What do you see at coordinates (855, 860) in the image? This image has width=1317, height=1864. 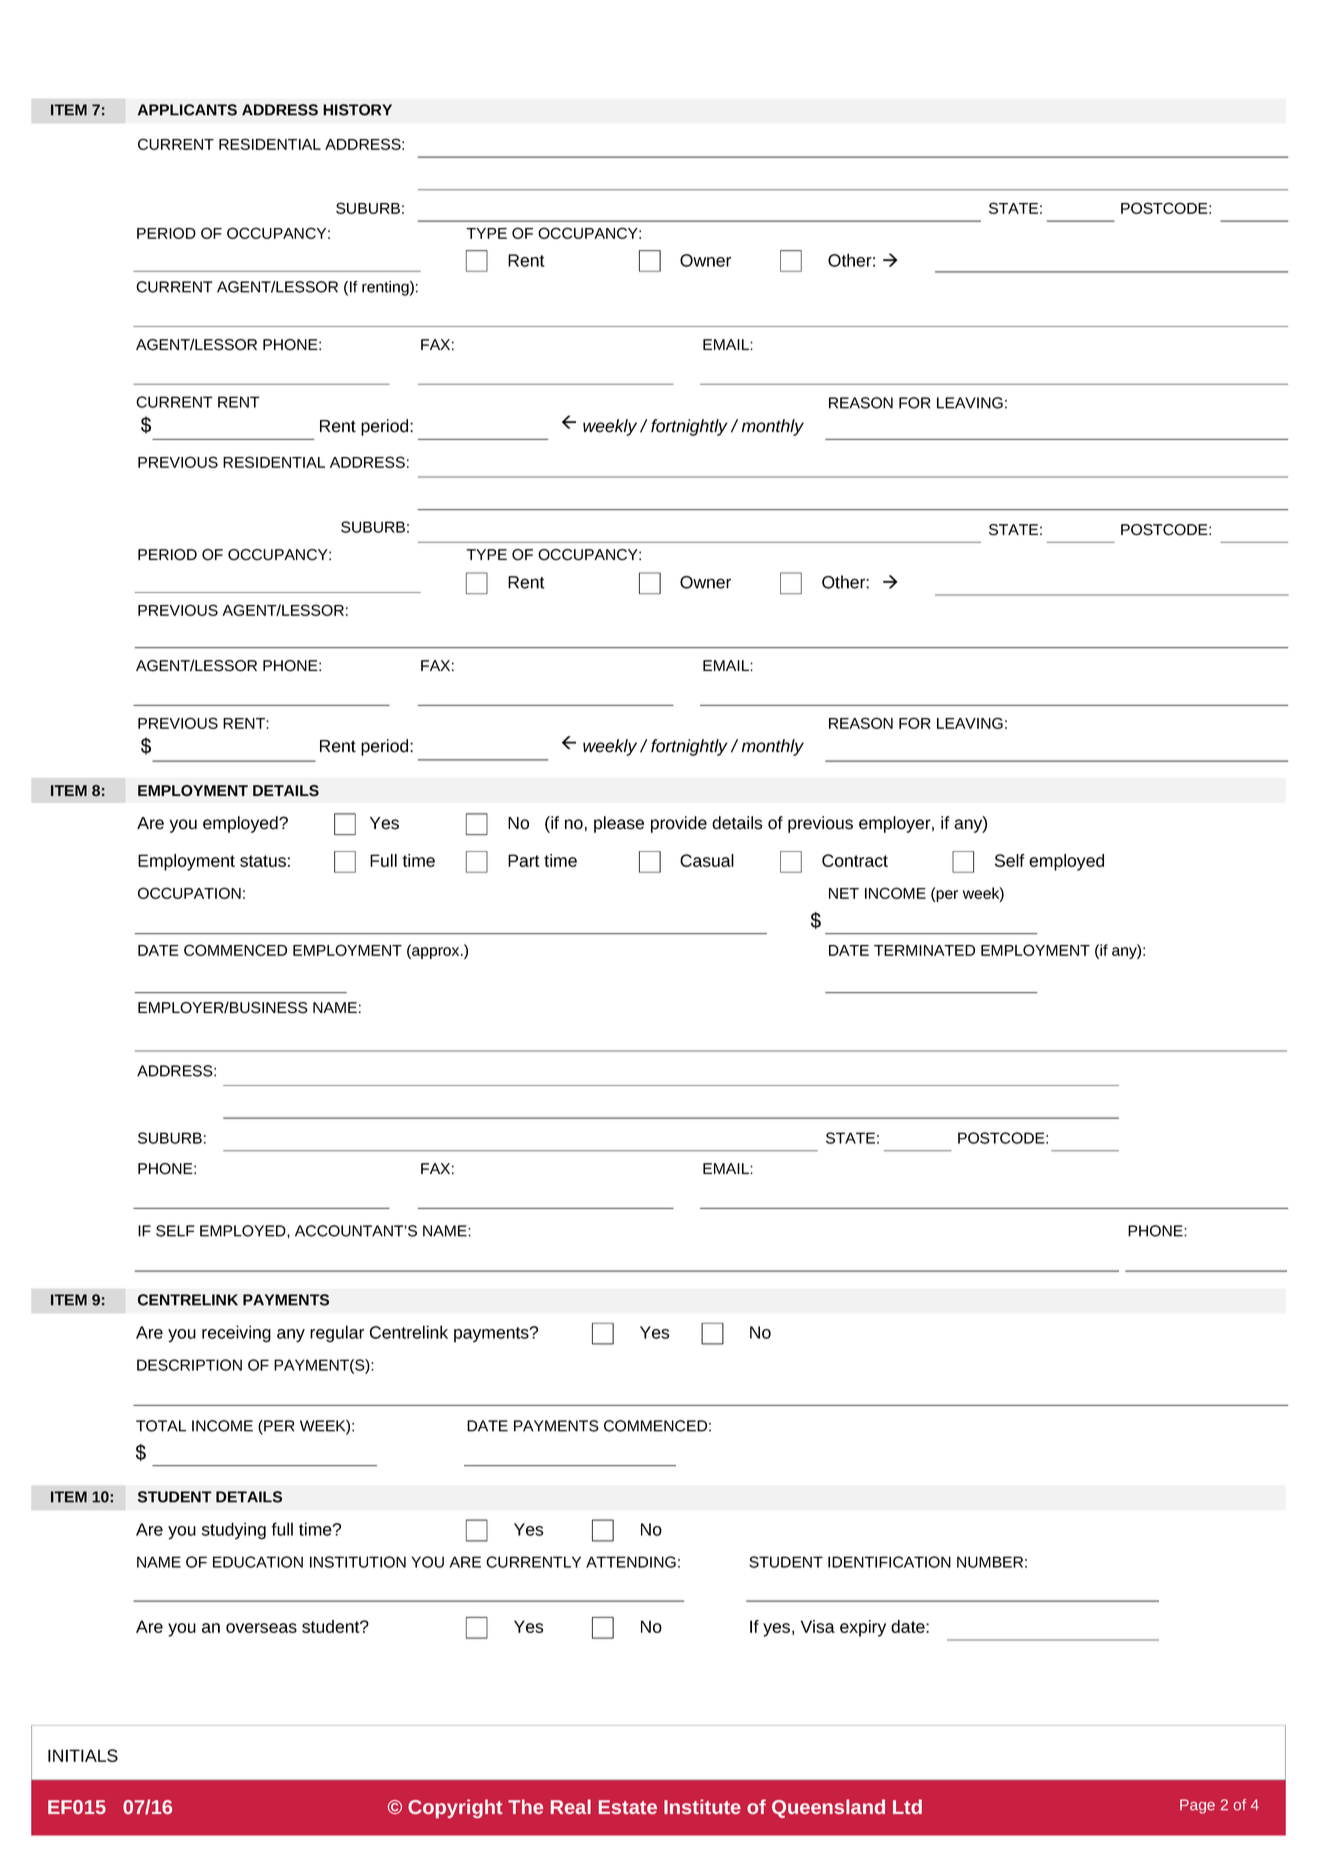 I see `Contract` at bounding box center [855, 860].
